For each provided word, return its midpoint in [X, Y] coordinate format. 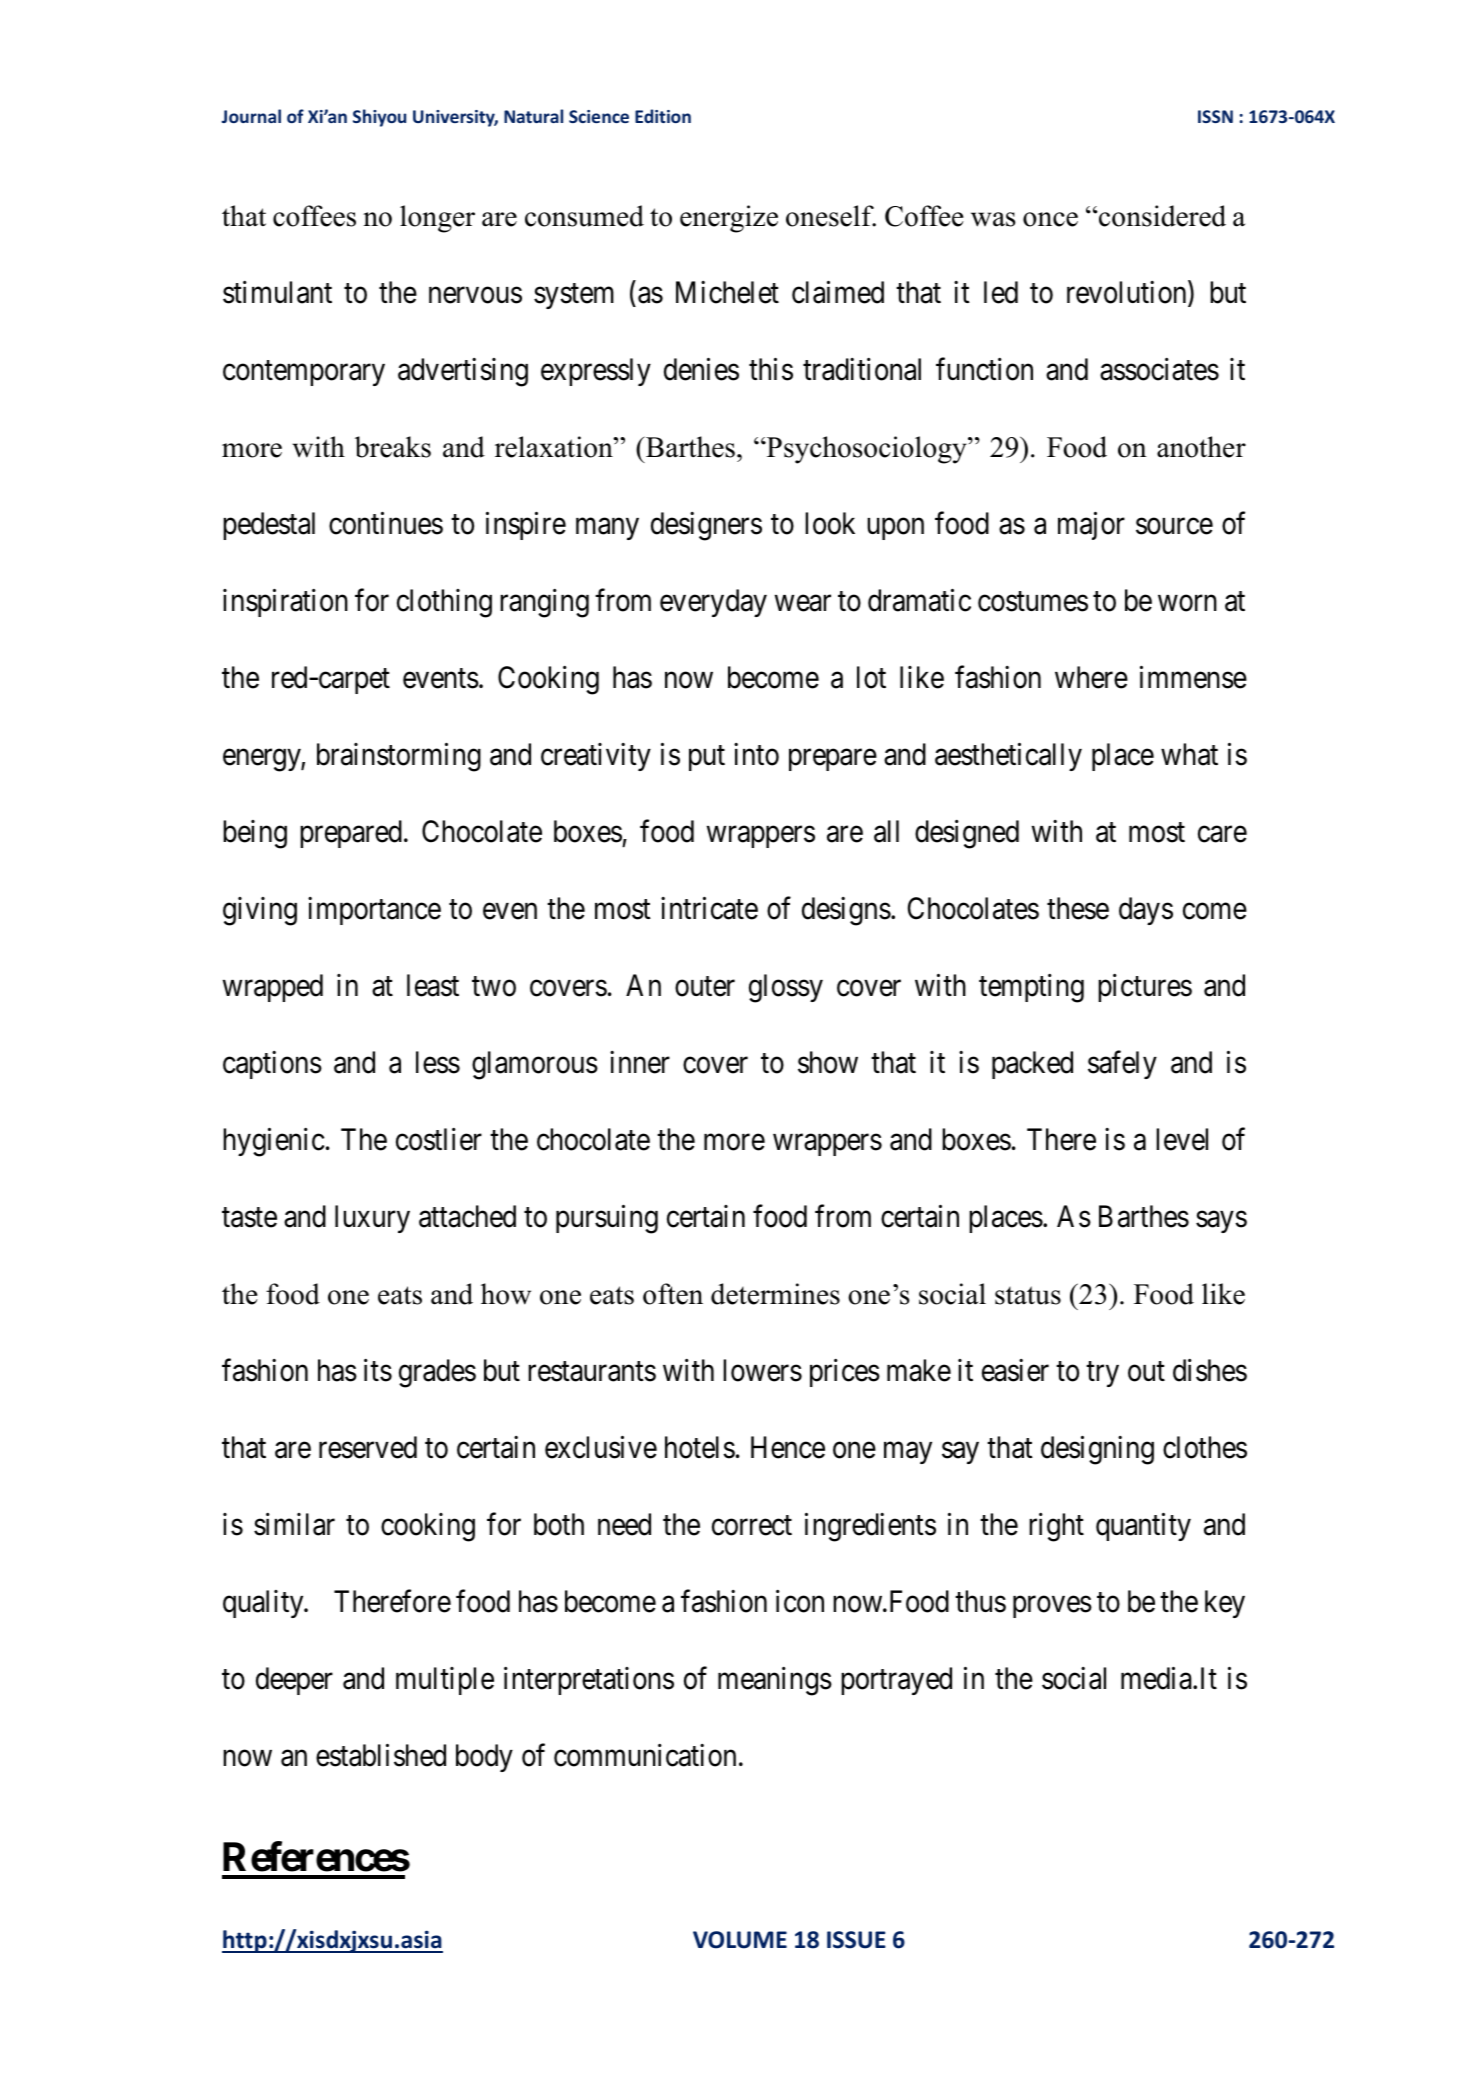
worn [1187, 604]
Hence [788, 1447]
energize [729, 219]
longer [437, 219]
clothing [444, 603]
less [438, 1062]
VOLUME [740, 1940]
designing [1097, 1450]
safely [1122, 1065]
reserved [368, 1447]
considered [1161, 216]
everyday [713, 603]
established [381, 1755]
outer [705, 987]
